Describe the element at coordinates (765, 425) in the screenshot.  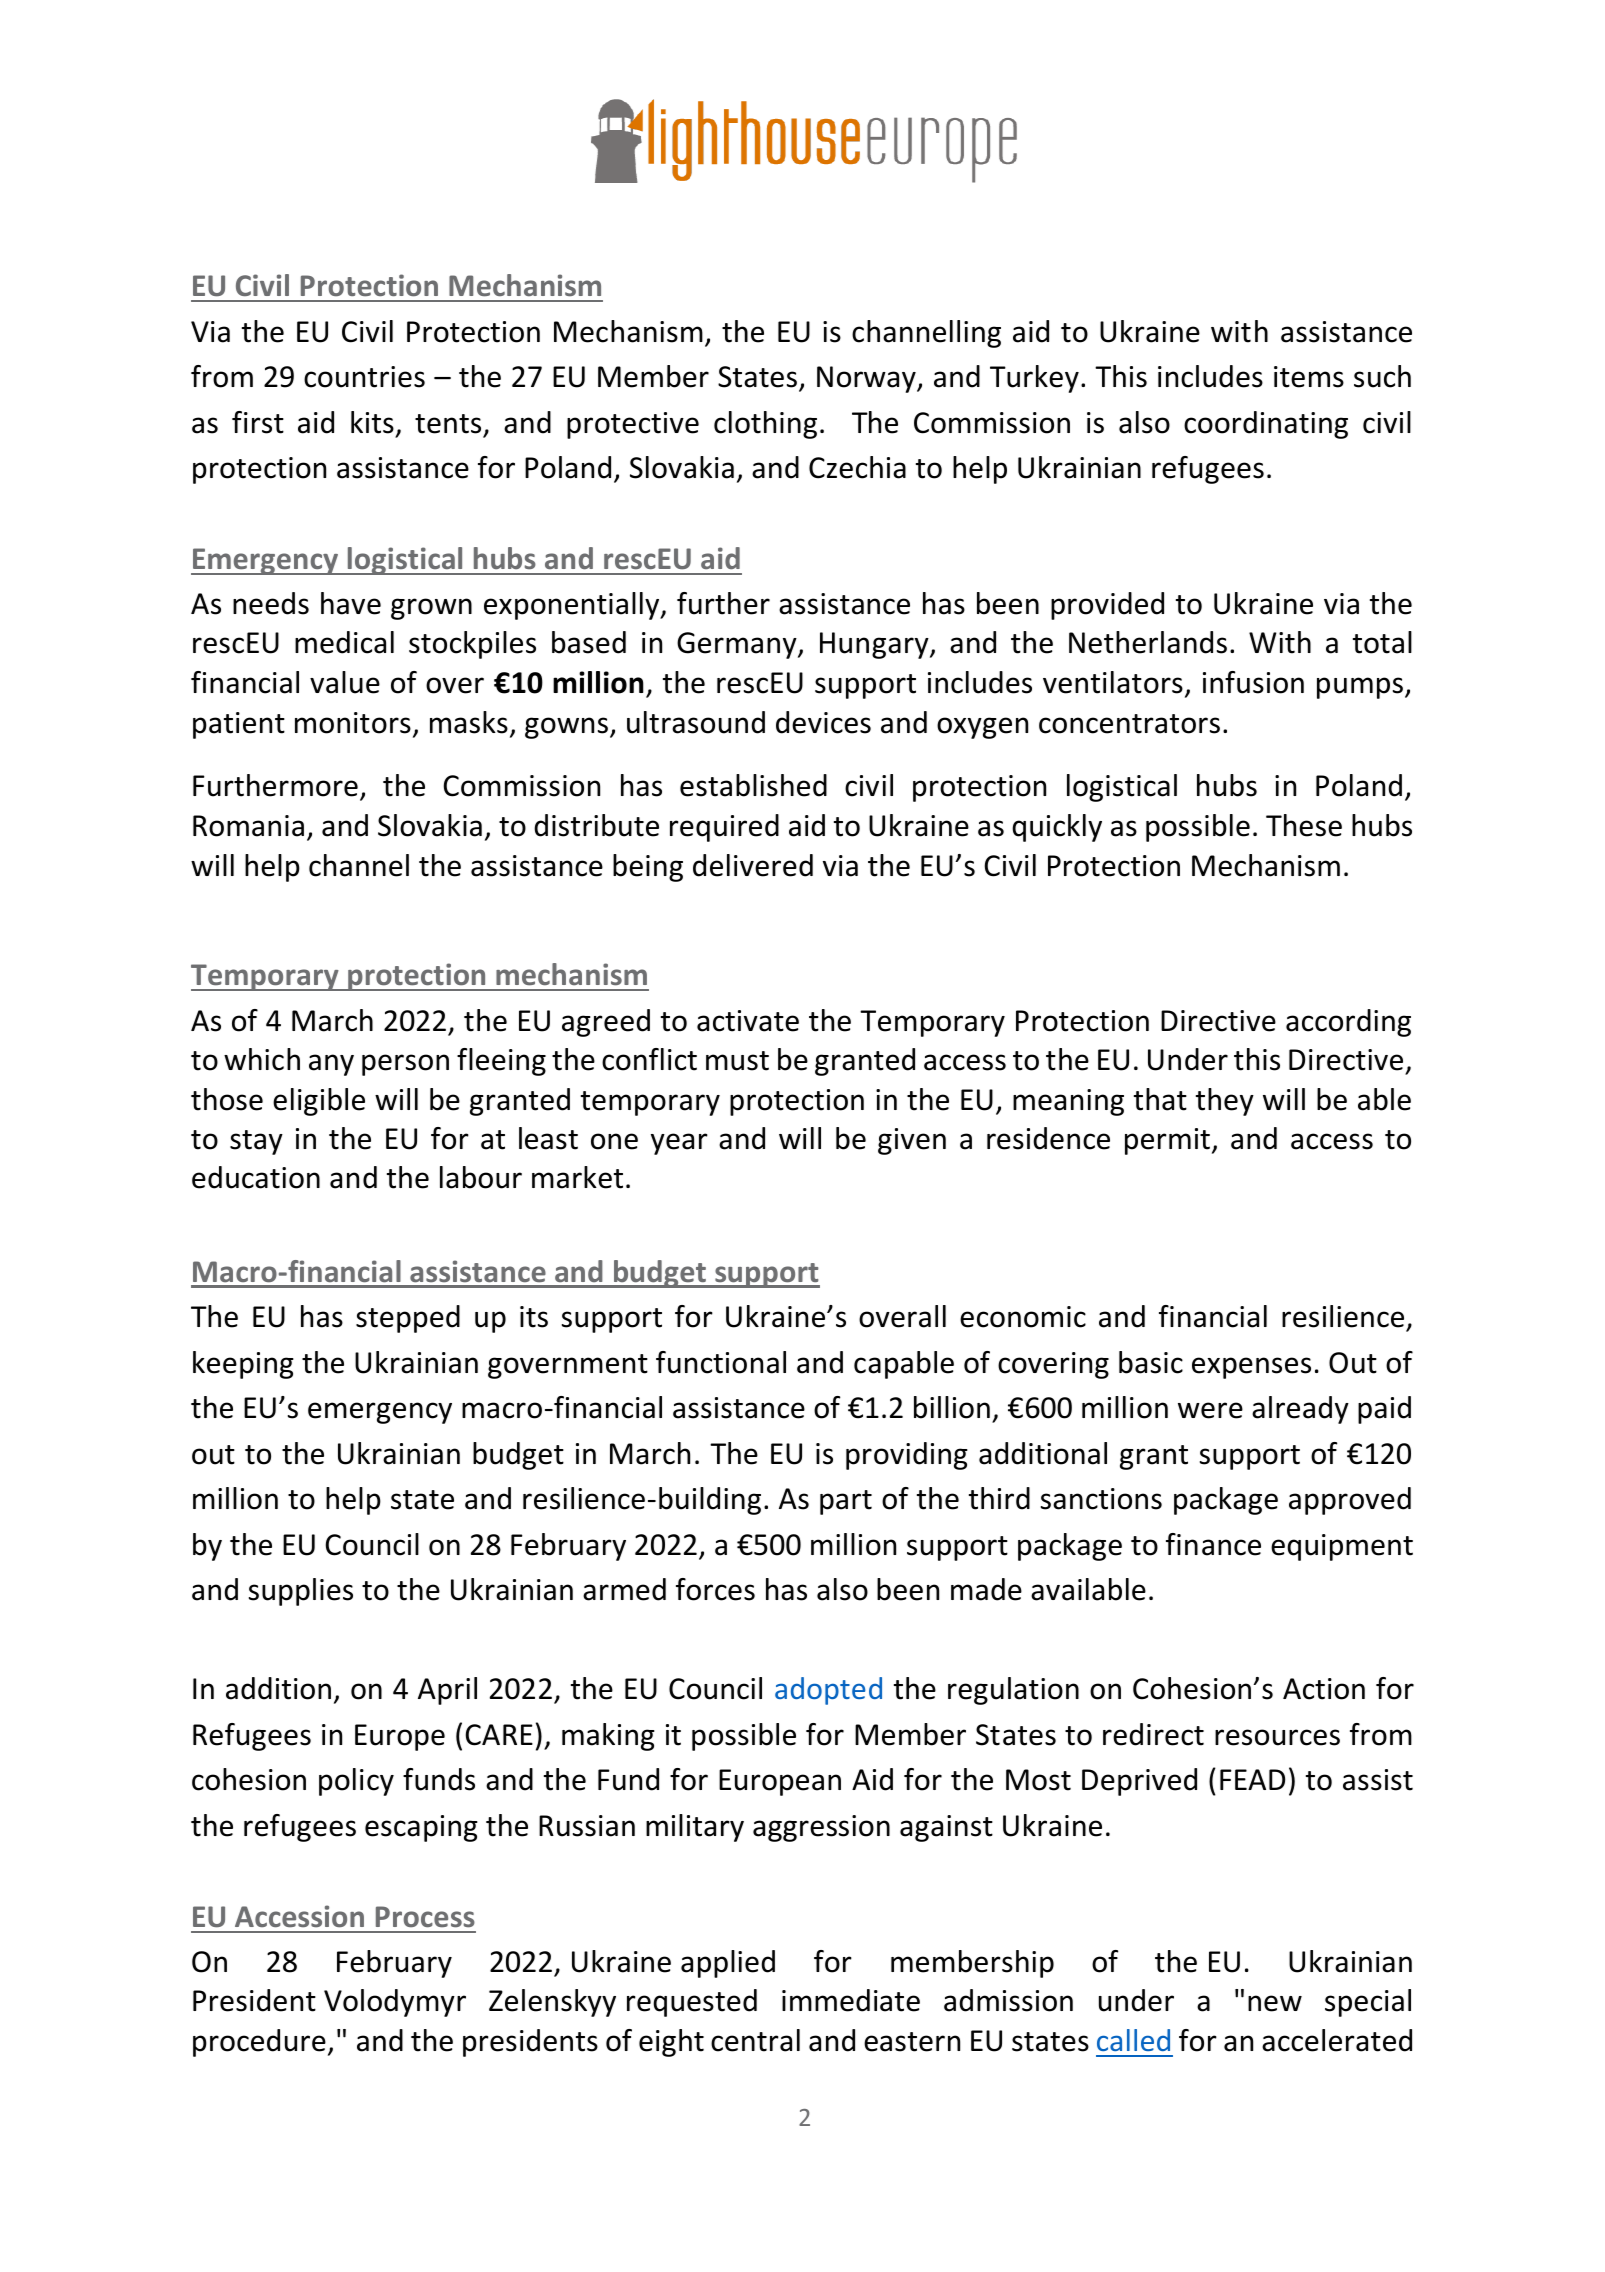
I see `clothing` at that location.
